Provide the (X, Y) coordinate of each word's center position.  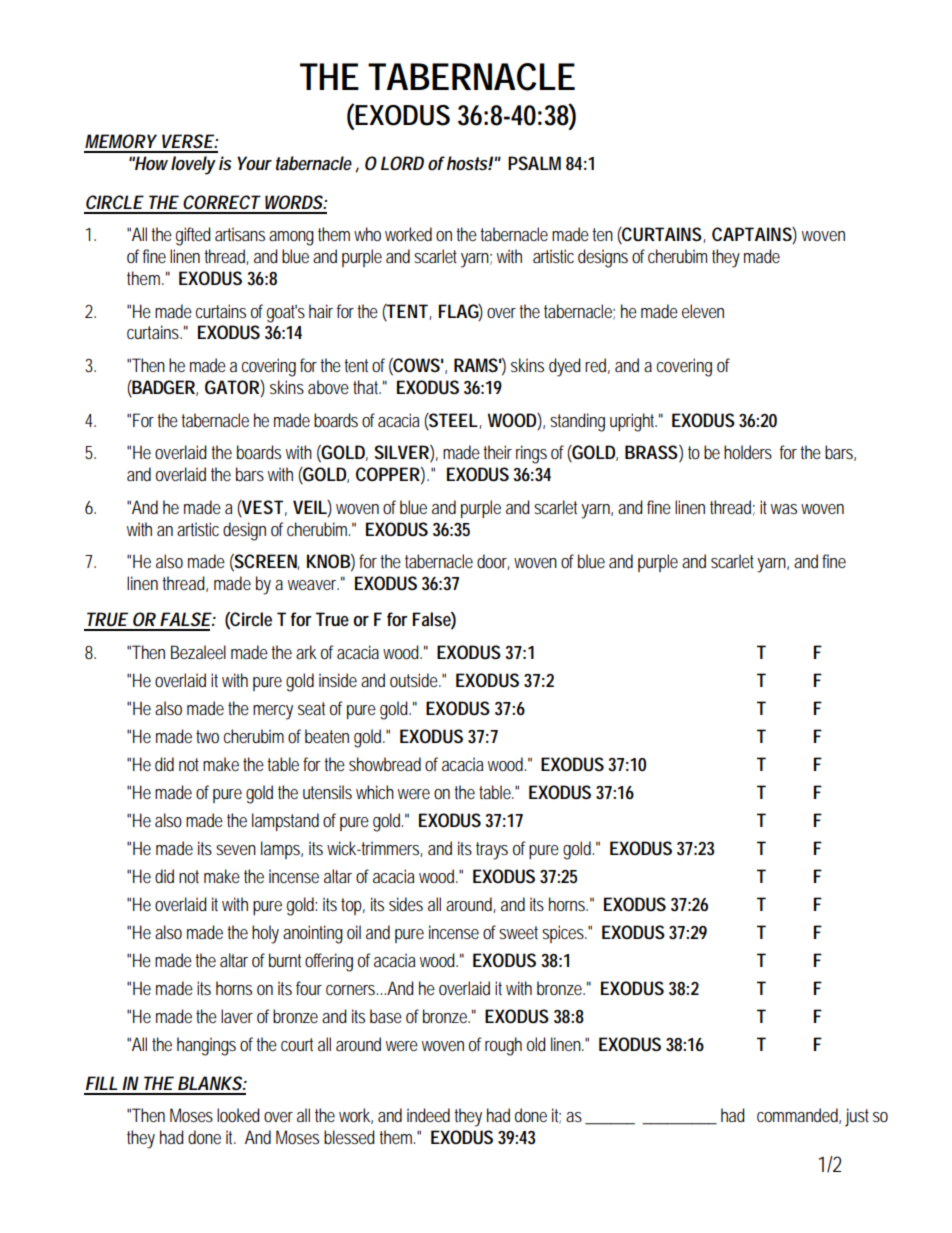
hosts (468, 163)
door (493, 562)
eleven (703, 311)
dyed (564, 367)
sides (406, 904)
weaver (313, 585)
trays (492, 851)
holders (748, 452)
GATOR (233, 388)
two (207, 736)
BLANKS (210, 1083)
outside (415, 680)
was (784, 509)
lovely (193, 165)
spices (564, 934)
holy (265, 934)
